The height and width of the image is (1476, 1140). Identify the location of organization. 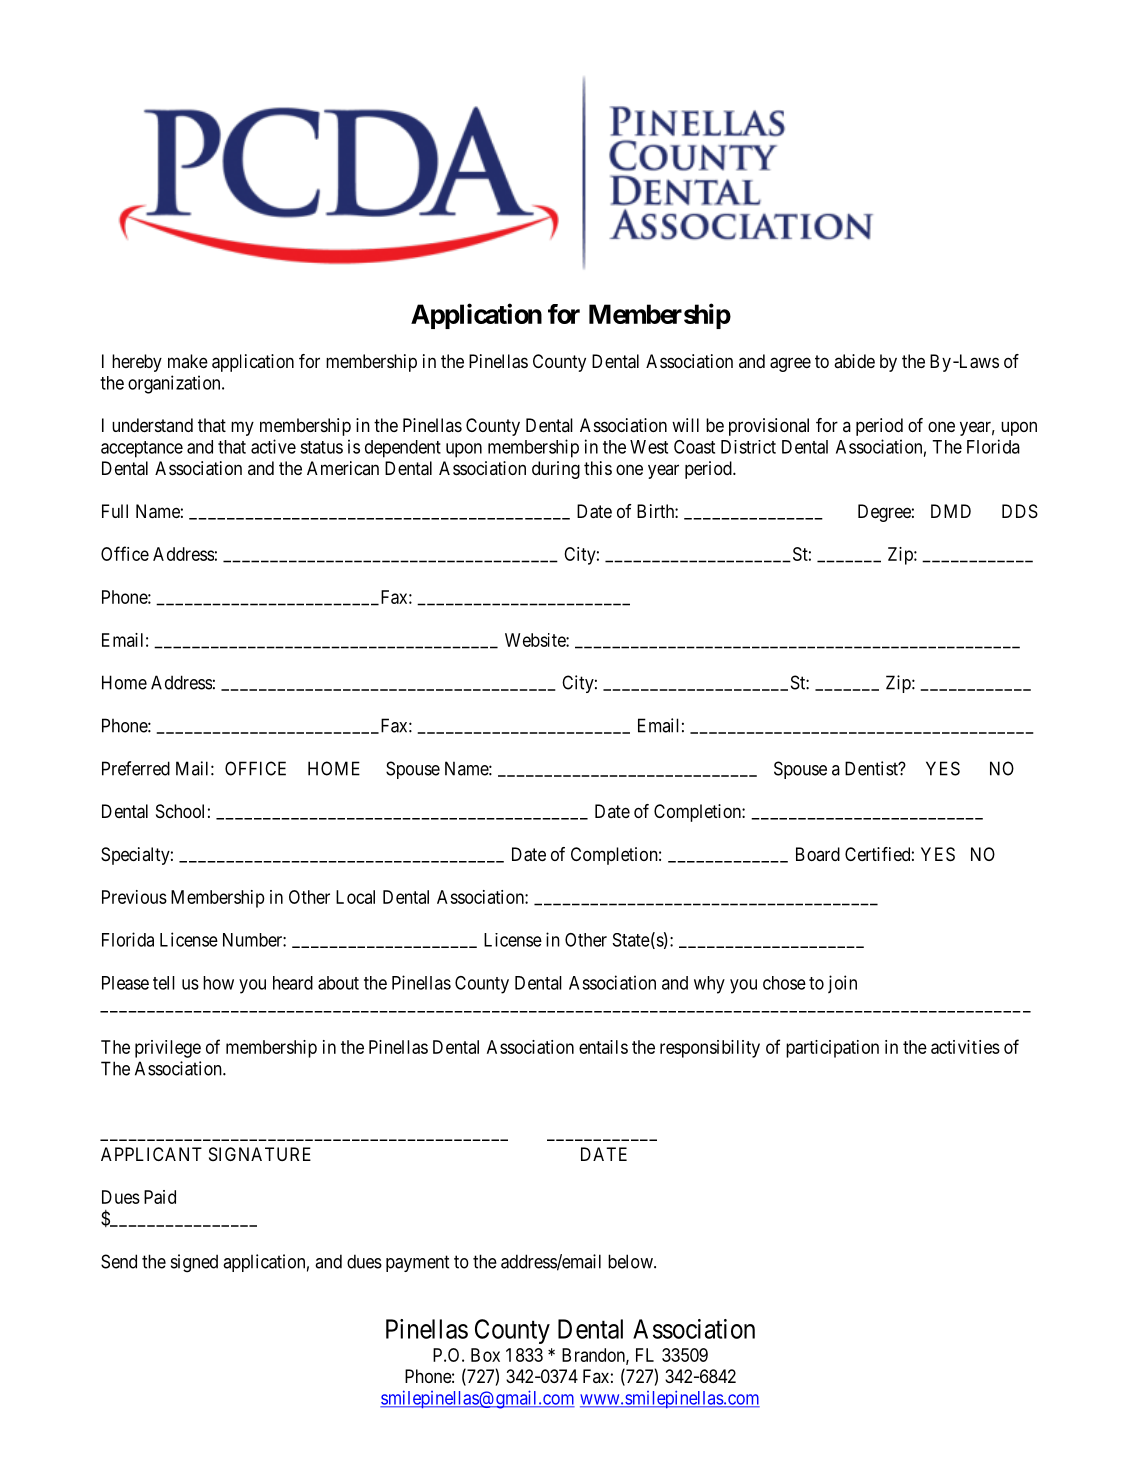
(175, 384).
